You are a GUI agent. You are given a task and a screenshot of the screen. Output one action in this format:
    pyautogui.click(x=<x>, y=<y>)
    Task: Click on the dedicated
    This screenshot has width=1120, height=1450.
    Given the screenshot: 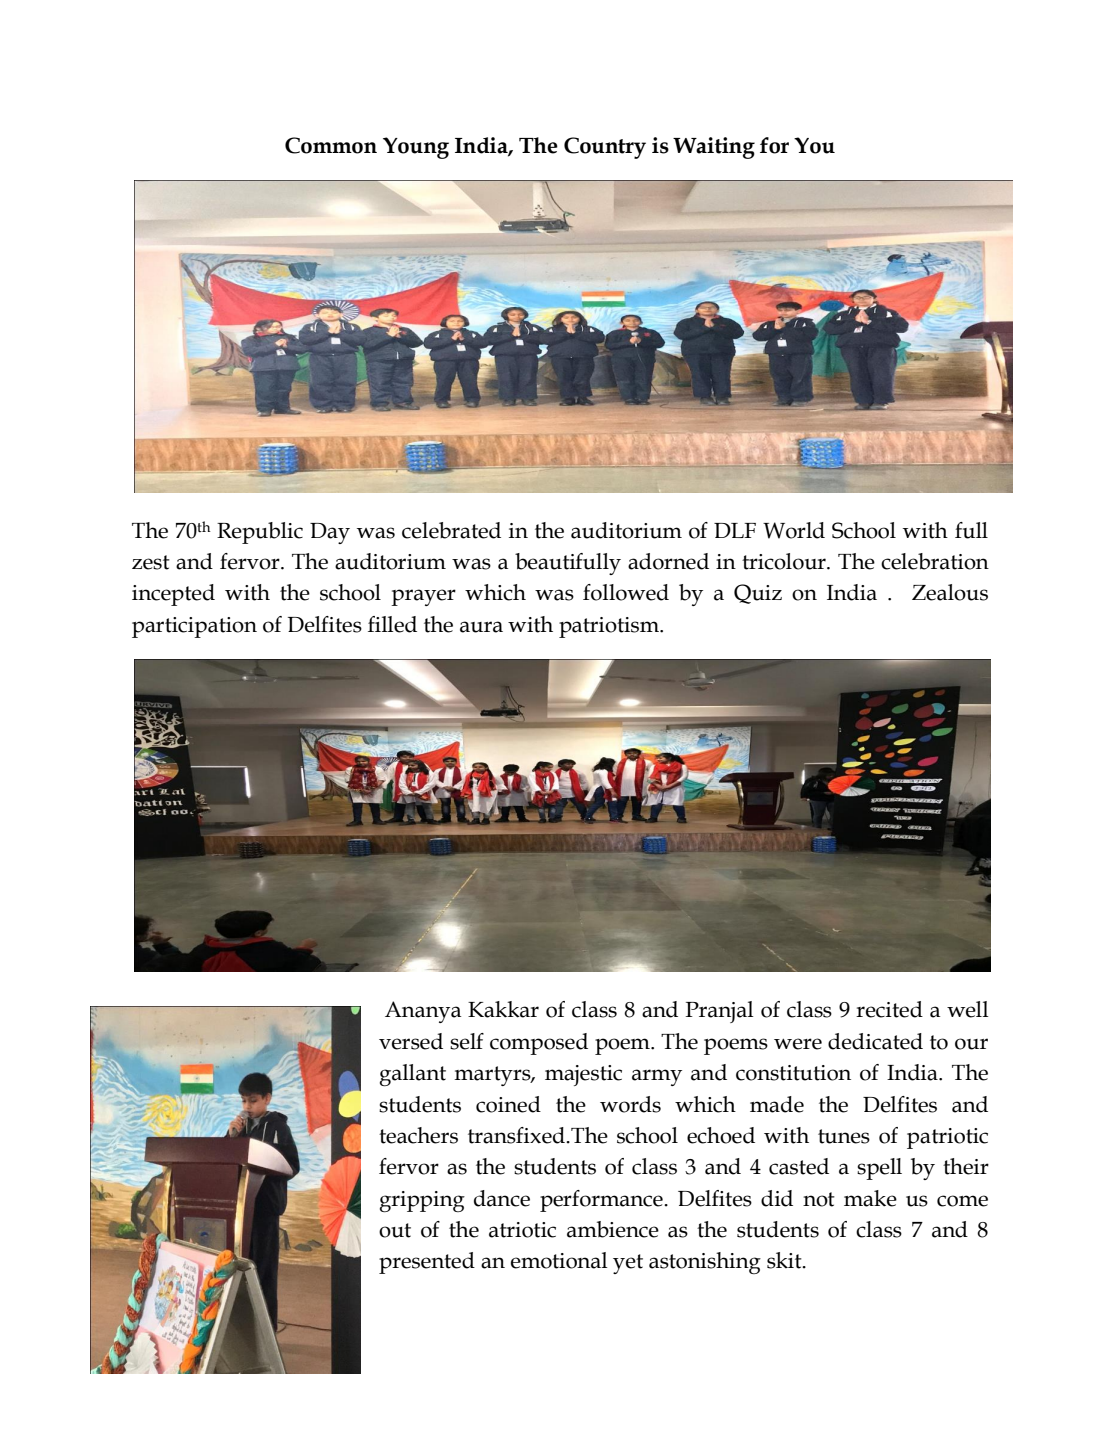 What is the action you would take?
    pyautogui.click(x=875, y=1041)
